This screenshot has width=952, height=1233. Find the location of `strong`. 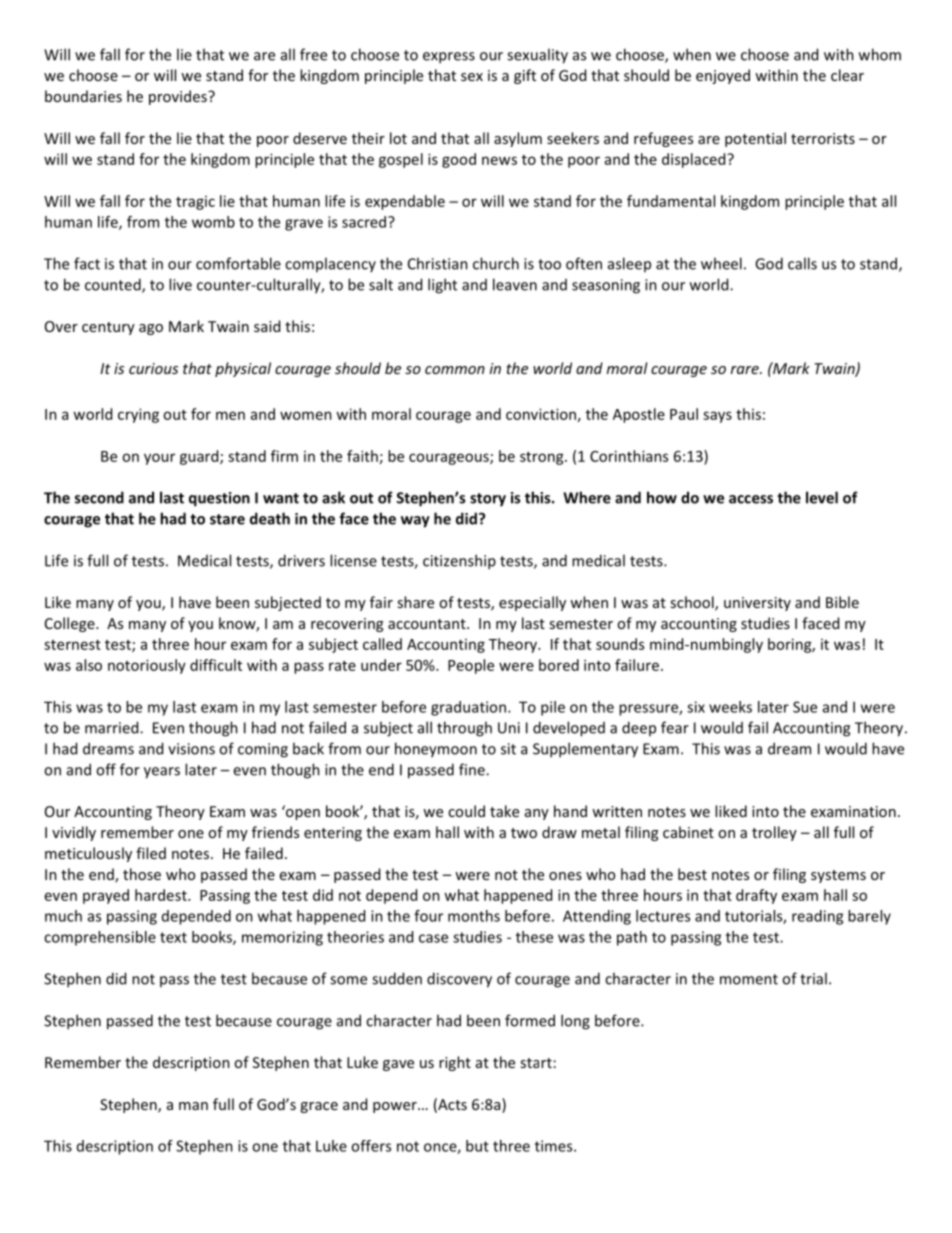

strong is located at coordinates (543, 458).
